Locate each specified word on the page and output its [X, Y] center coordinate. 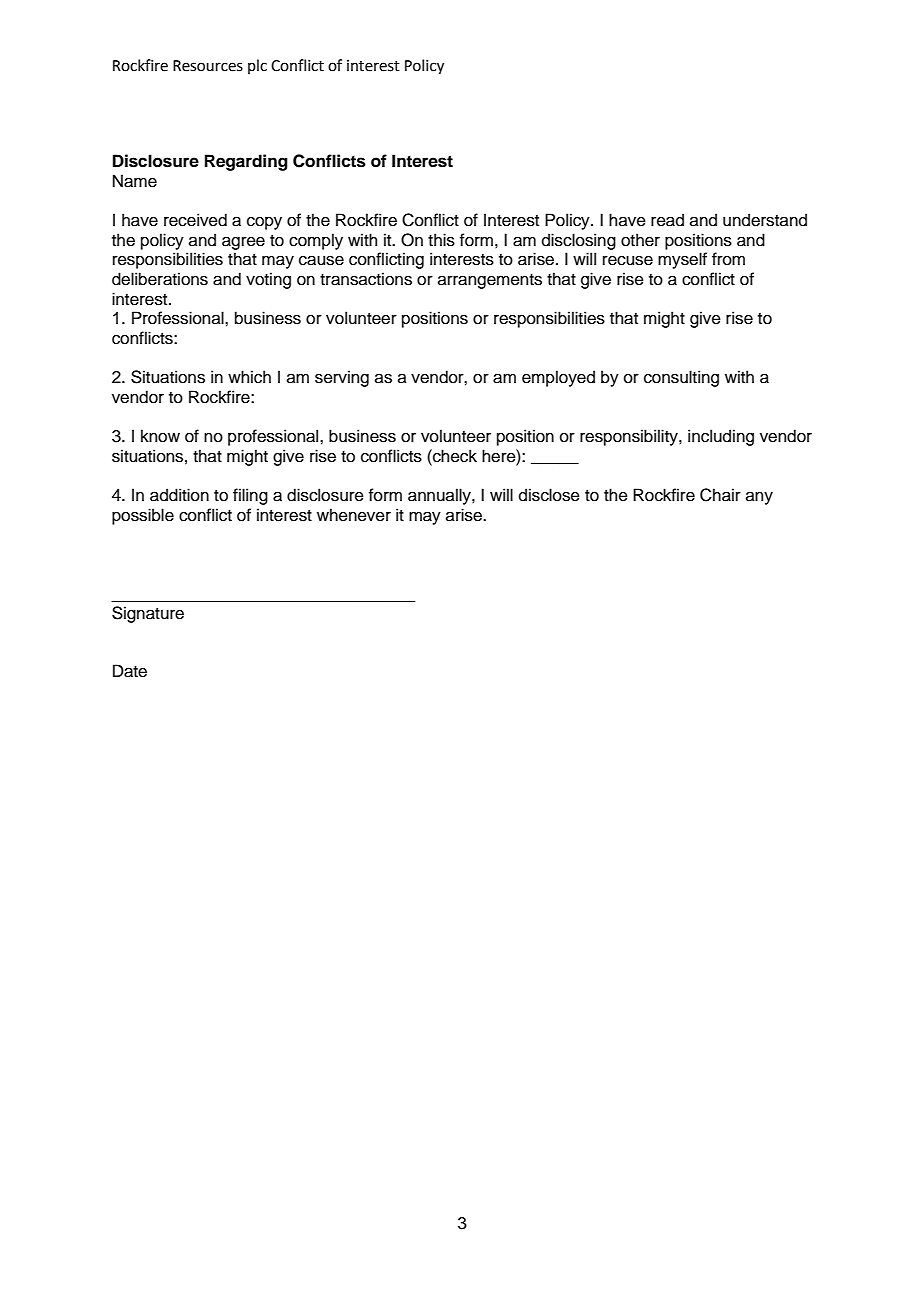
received [195, 220]
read [667, 220]
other [640, 240]
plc [257, 66]
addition [179, 495]
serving [342, 378]
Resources [208, 66]
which [249, 377]
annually [440, 496]
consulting [681, 378]
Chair [720, 495]
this [441, 240]
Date [130, 671]
